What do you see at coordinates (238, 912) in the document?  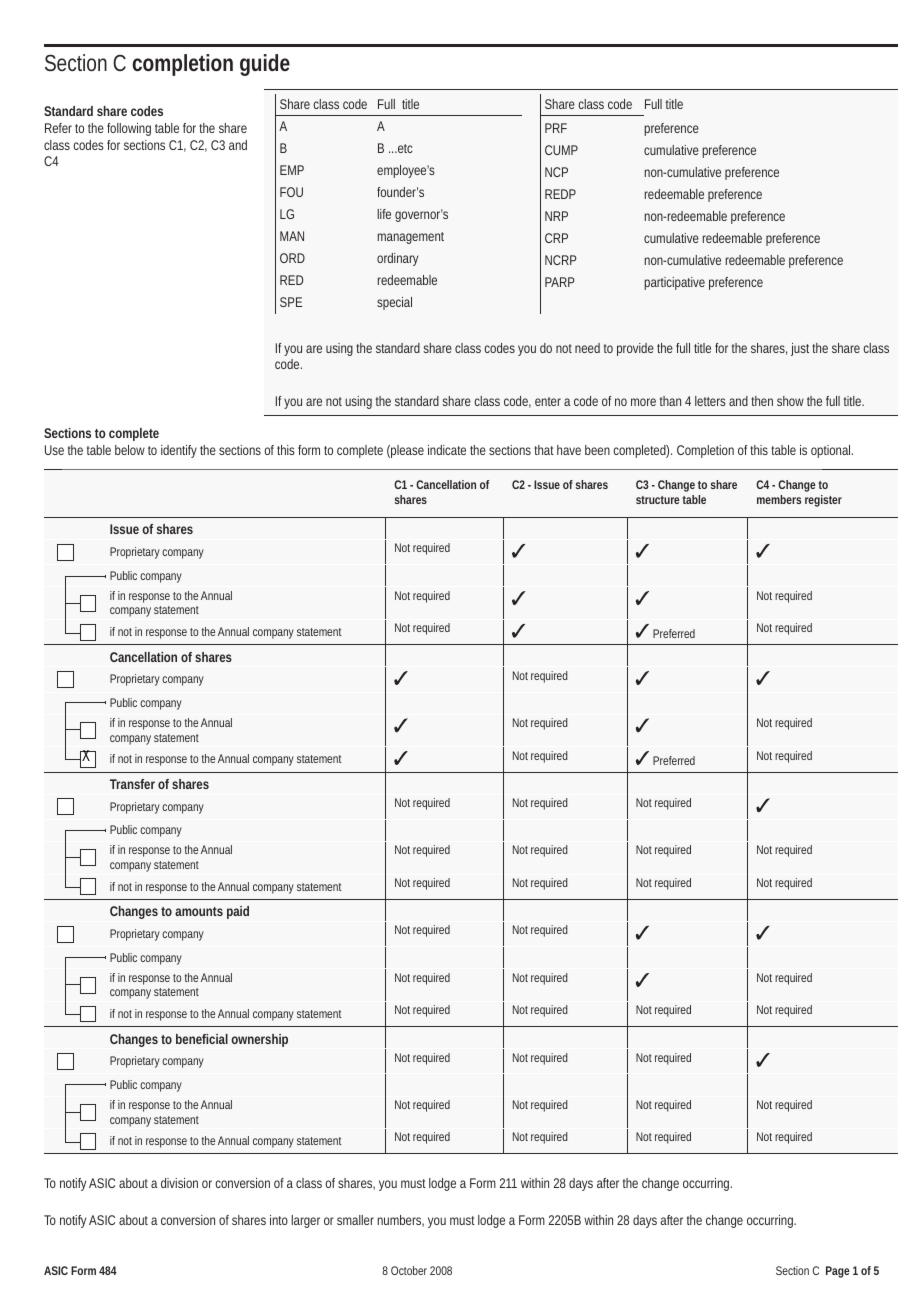 I see `paid` at bounding box center [238, 912].
